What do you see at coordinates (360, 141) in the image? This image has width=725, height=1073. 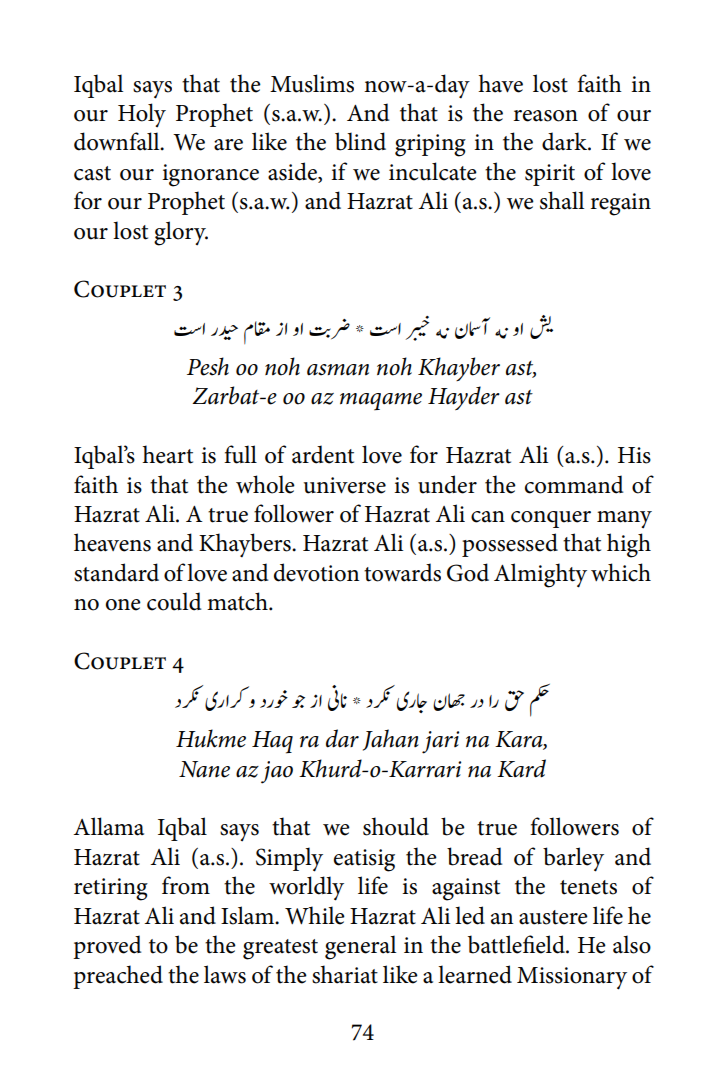 I see `blind` at bounding box center [360, 141].
